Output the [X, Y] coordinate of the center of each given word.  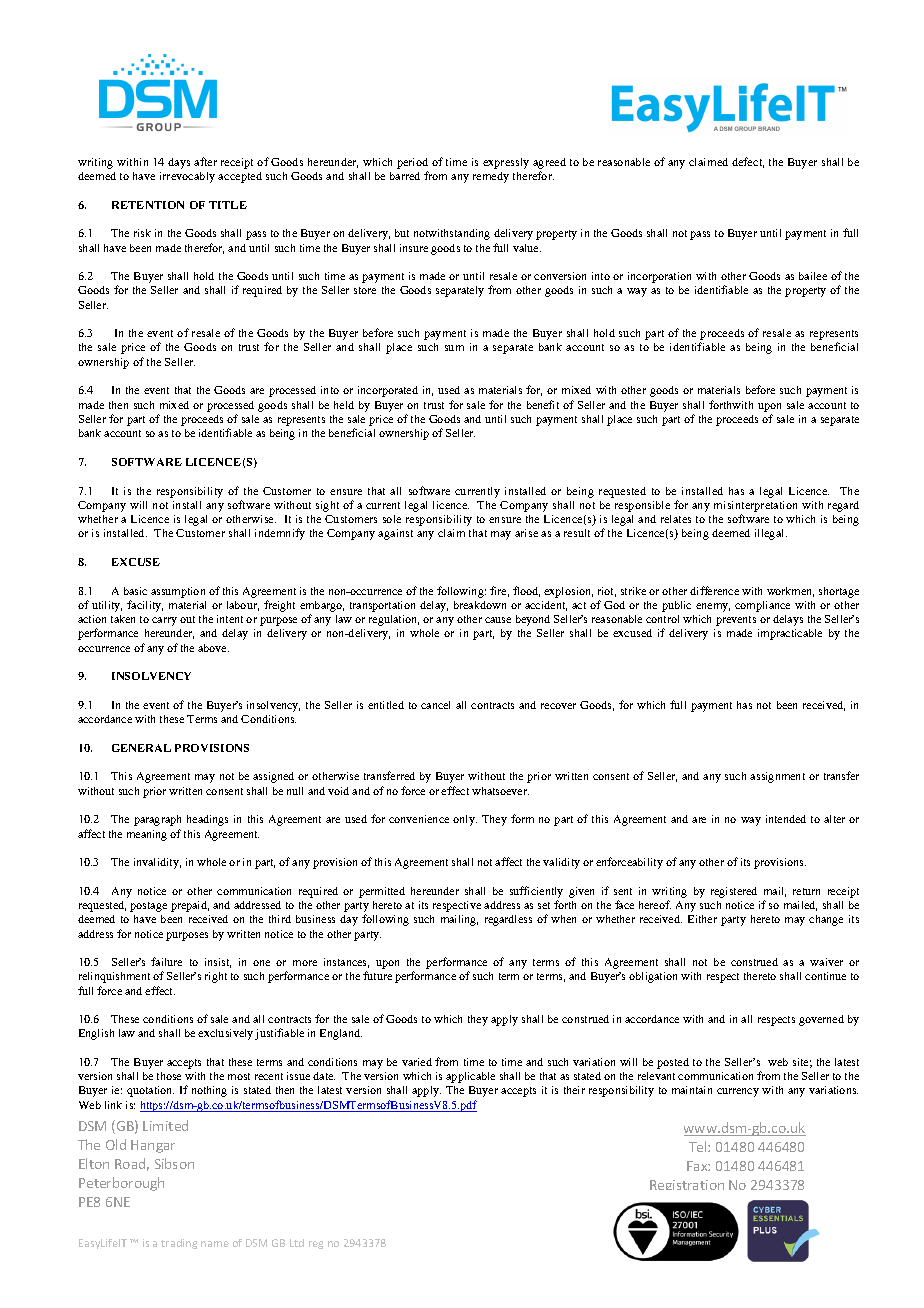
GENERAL [141, 748]
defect [748, 162]
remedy [491, 177]
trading [179, 1244]
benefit [543, 404]
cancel [435, 705]
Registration [687, 1185]
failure [166, 961]
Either [702, 919]
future [377, 975]
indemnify [280, 534]
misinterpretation [755, 506]
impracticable [790, 634]
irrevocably [187, 177]
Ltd [297, 1243]
